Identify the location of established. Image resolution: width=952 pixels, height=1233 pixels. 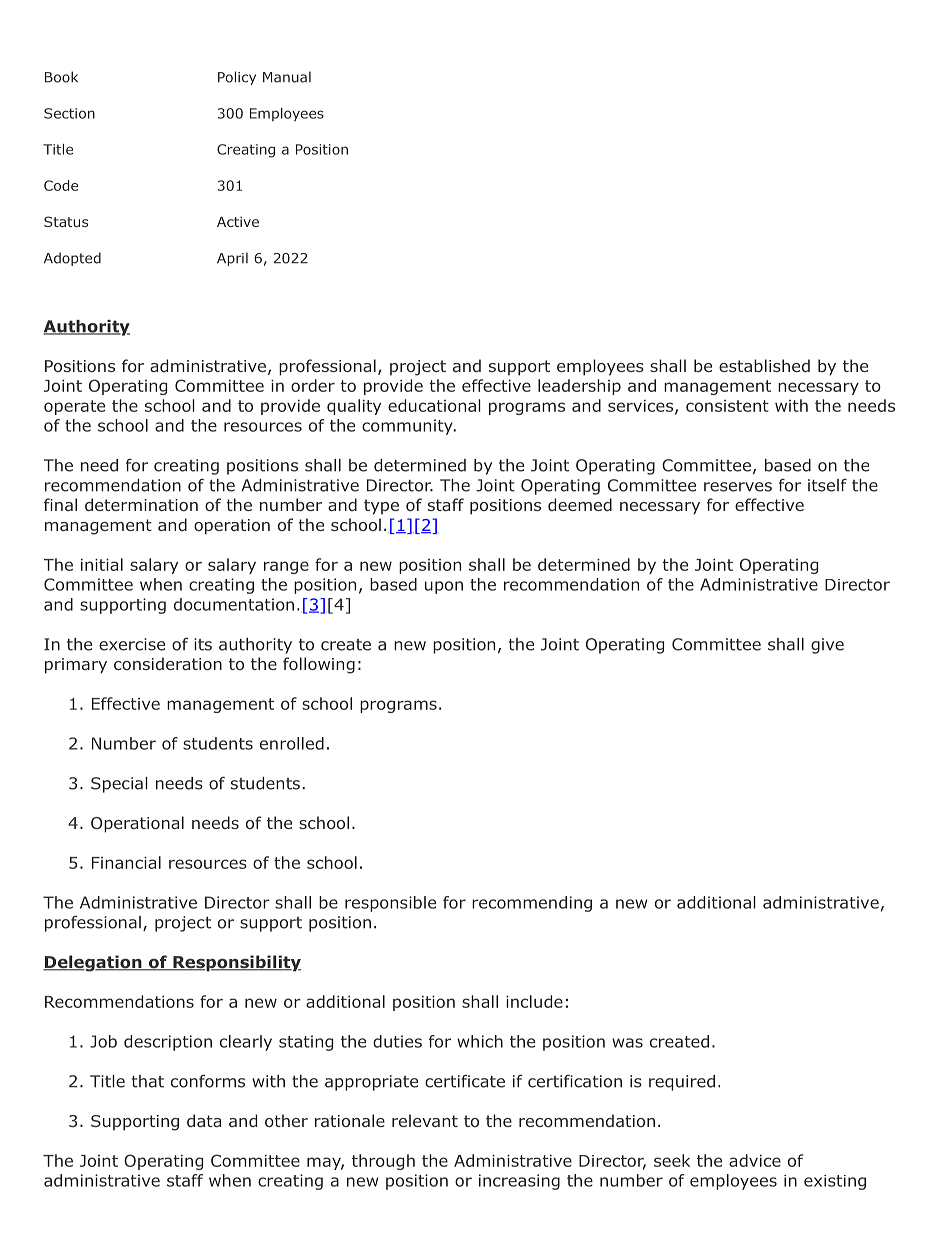
(764, 365).
